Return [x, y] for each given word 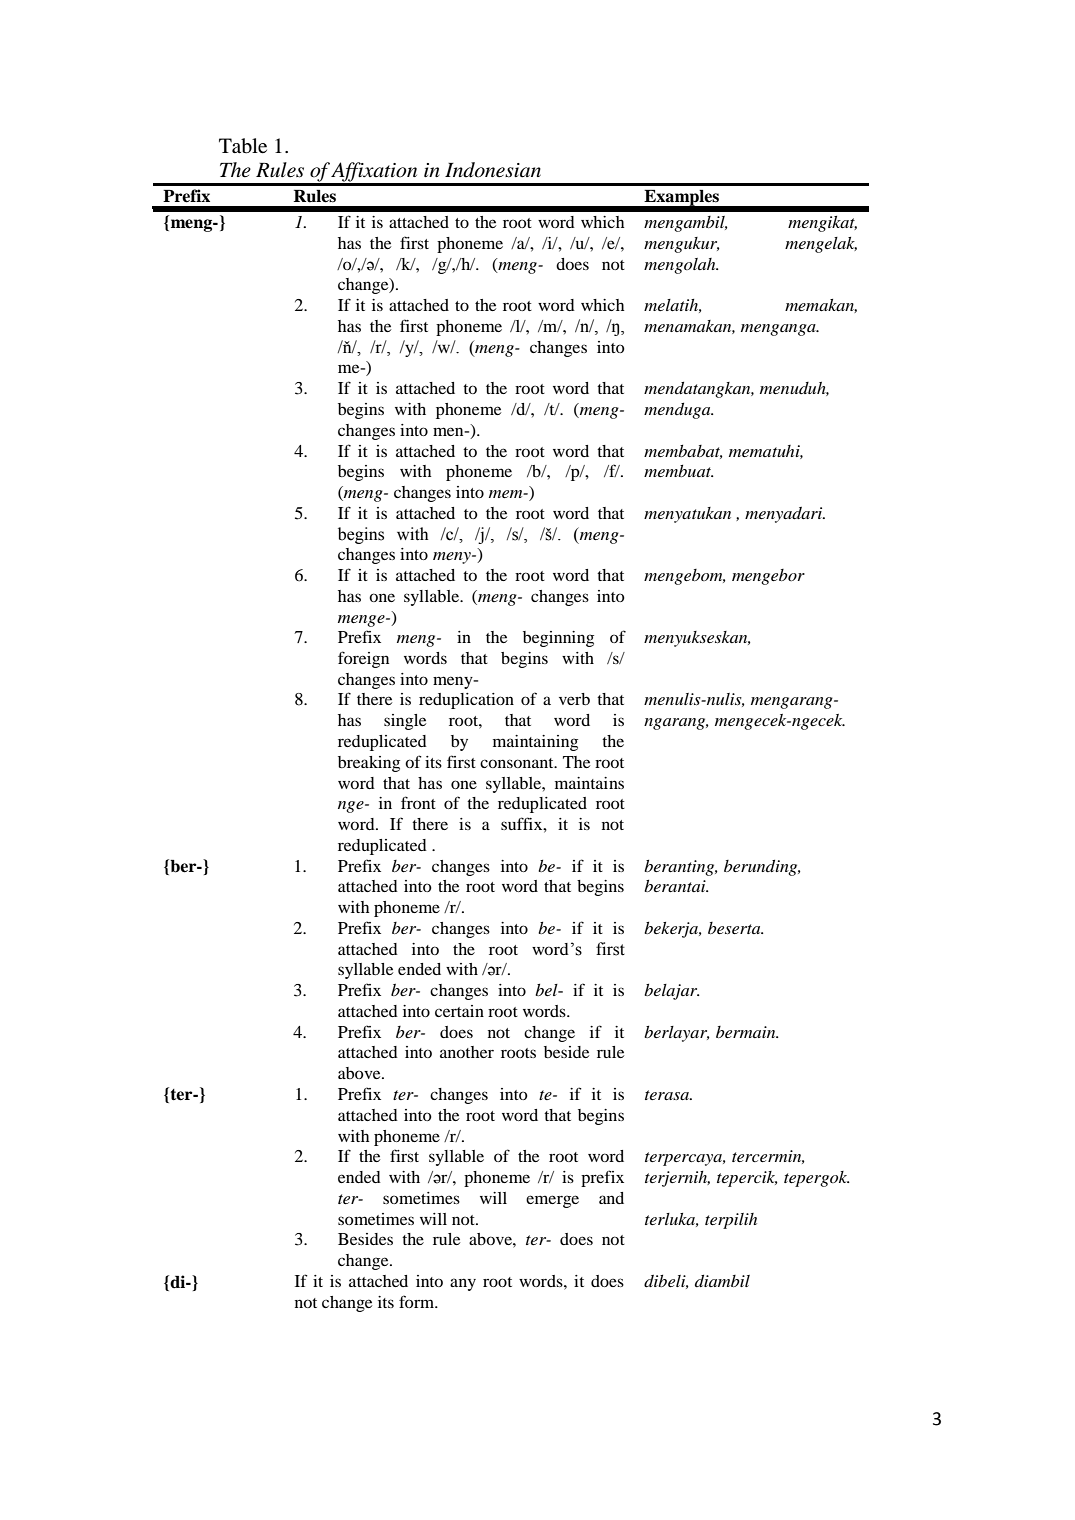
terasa [668, 1095]
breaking [369, 764]
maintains [589, 783]
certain [459, 1011]
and [611, 1198]
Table [243, 146]
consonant [518, 763]
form [418, 1301]
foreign [363, 659]
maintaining [535, 743]
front [418, 802]
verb [574, 699]
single [405, 722]
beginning [558, 639]
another [467, 1052]
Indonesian [493, 170]
